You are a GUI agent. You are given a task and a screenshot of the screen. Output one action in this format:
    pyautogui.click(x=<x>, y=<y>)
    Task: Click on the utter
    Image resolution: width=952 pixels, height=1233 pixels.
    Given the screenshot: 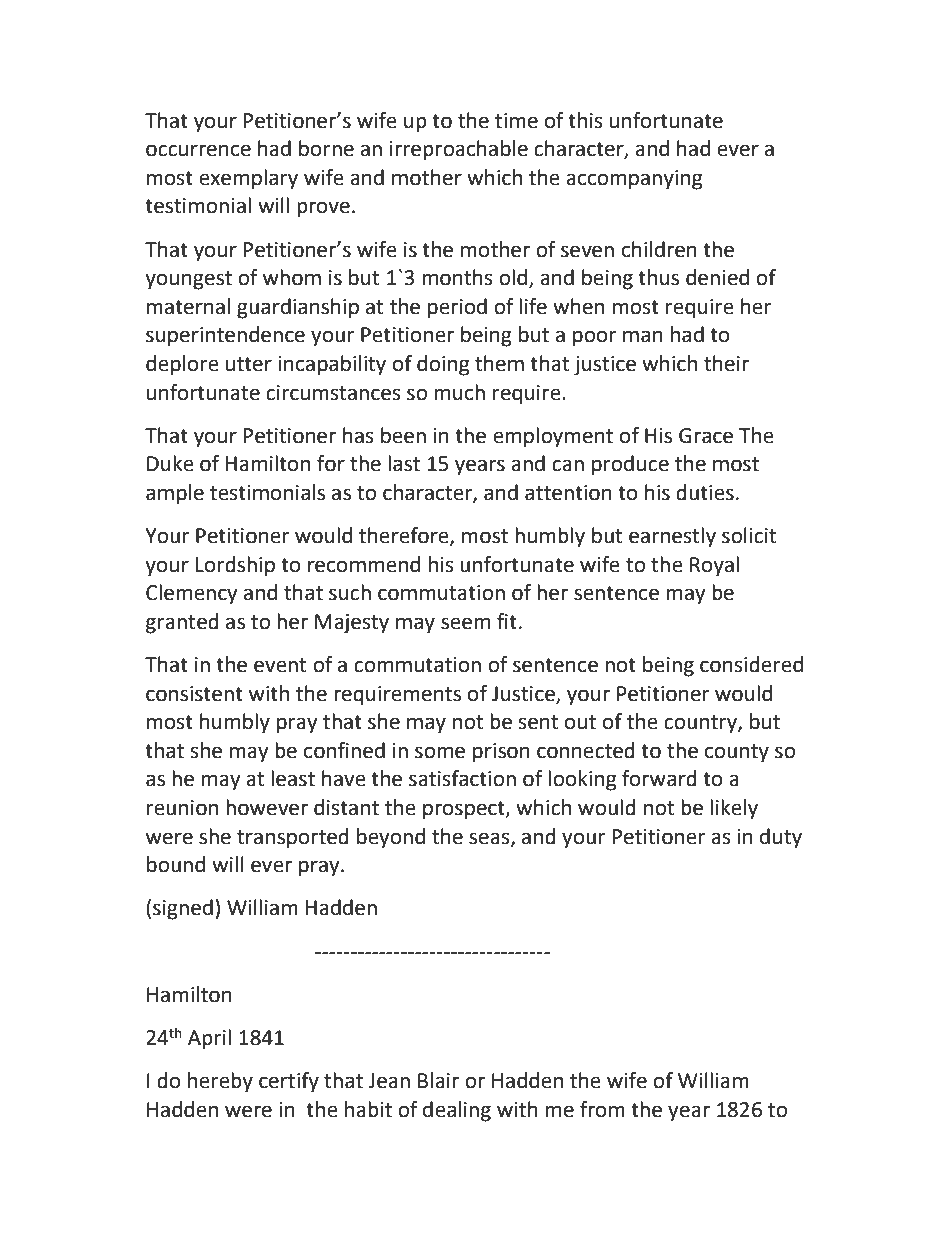 What is the action you would take?
    pyautogui.click(x=249, y=364)
